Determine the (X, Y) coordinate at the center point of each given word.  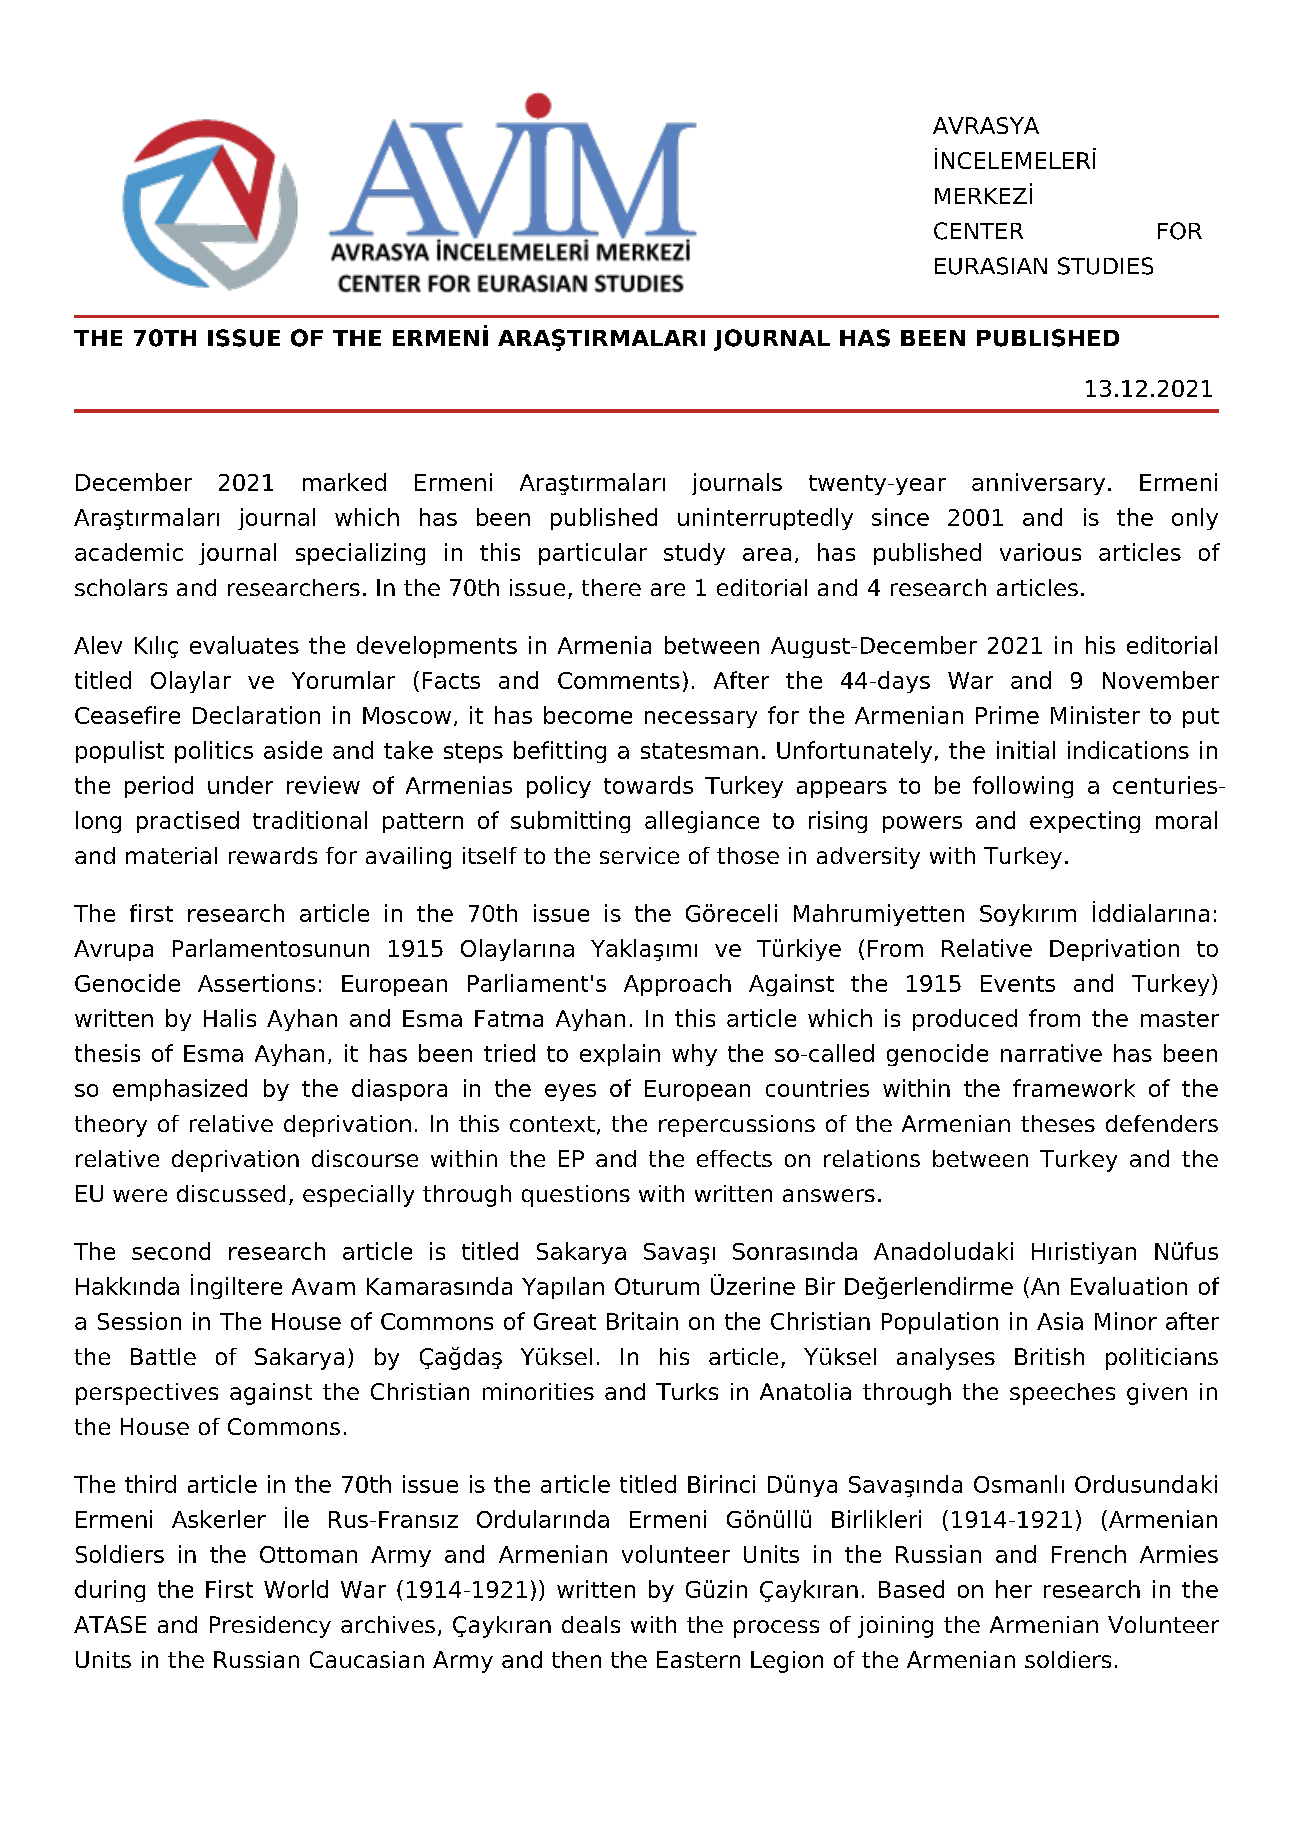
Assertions (256, 983)
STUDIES (1105, 266)
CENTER (978, 231)
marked (344, 482)
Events (1018, 983)
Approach (677, 985)
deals (591, 1624)
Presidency (270, 1627)
